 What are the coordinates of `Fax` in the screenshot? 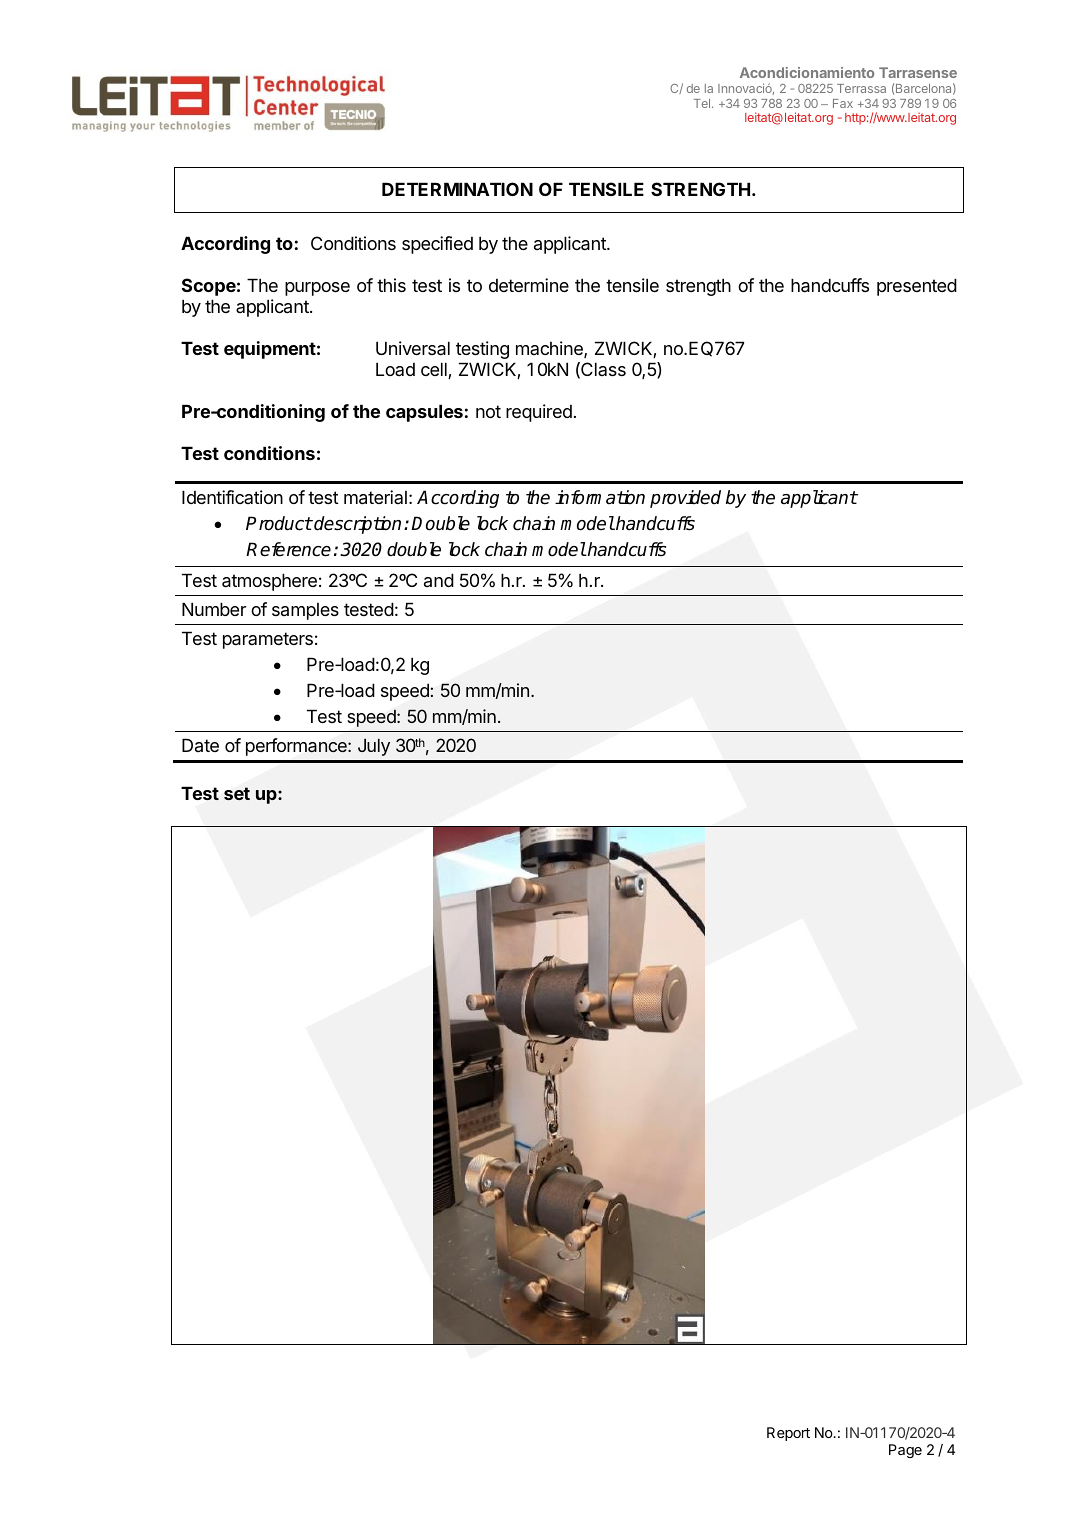 It's located at (843, 103).
